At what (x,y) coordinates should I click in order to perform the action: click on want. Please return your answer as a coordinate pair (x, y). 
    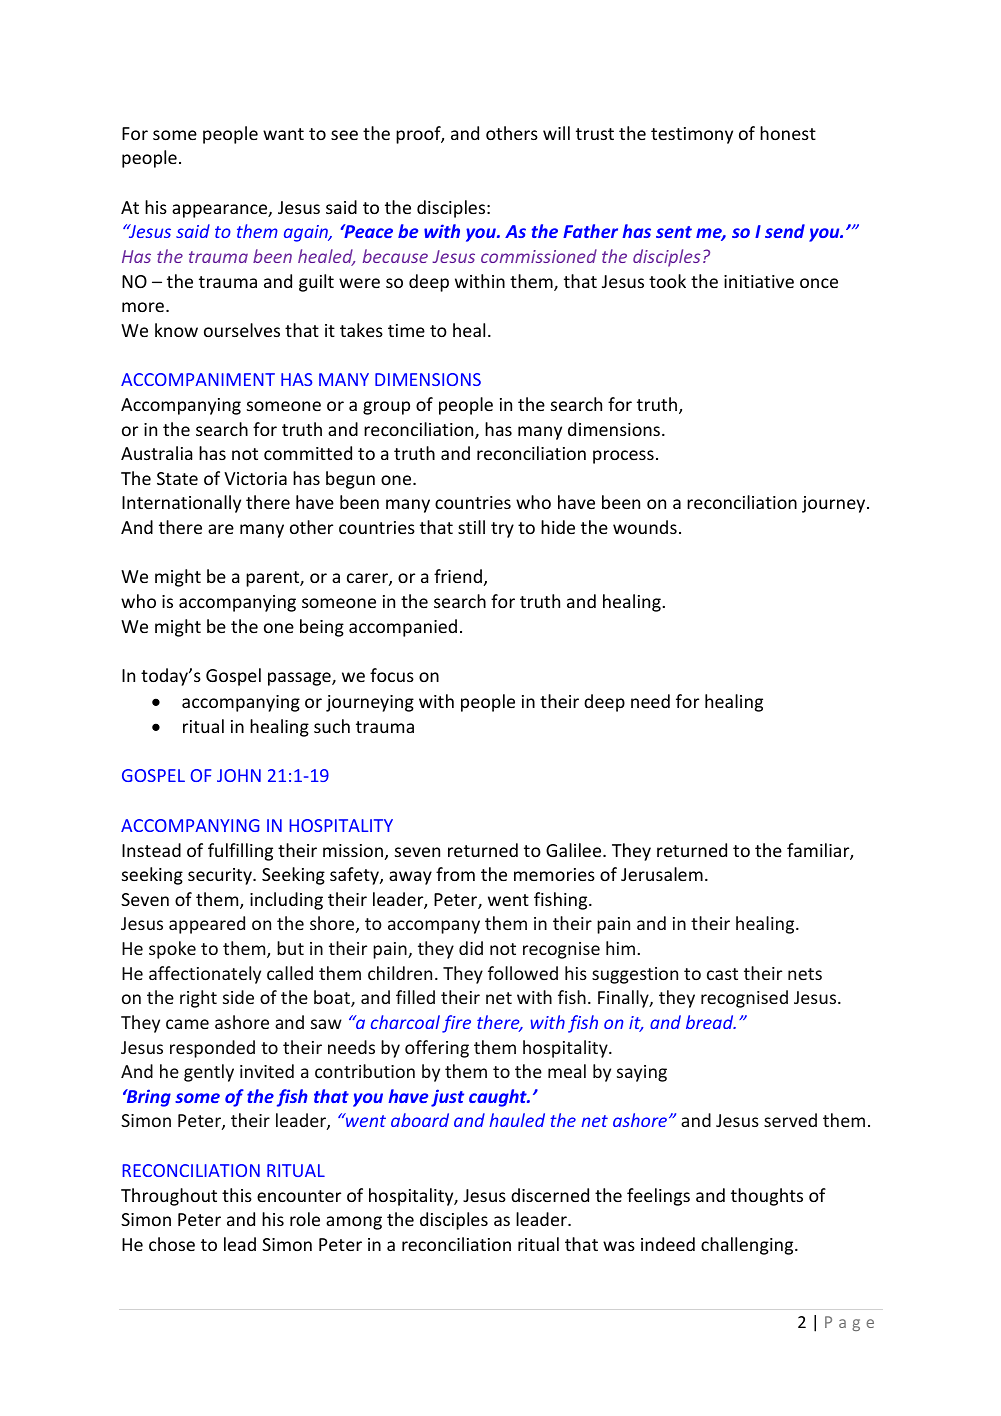
    Looking at the image, I should click on (283, 134).
